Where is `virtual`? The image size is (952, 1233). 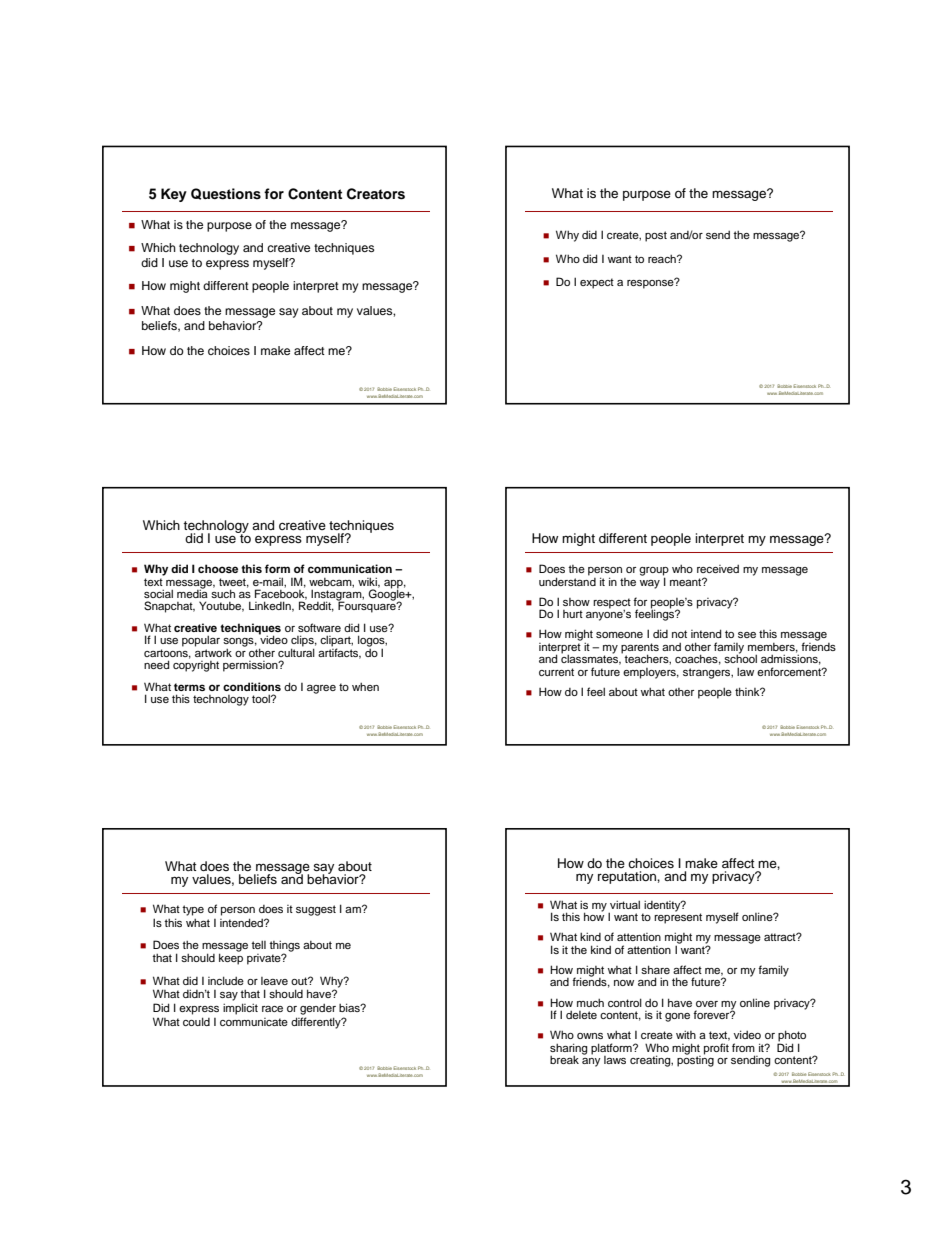 virtual is located at coordinates (625, 904).
